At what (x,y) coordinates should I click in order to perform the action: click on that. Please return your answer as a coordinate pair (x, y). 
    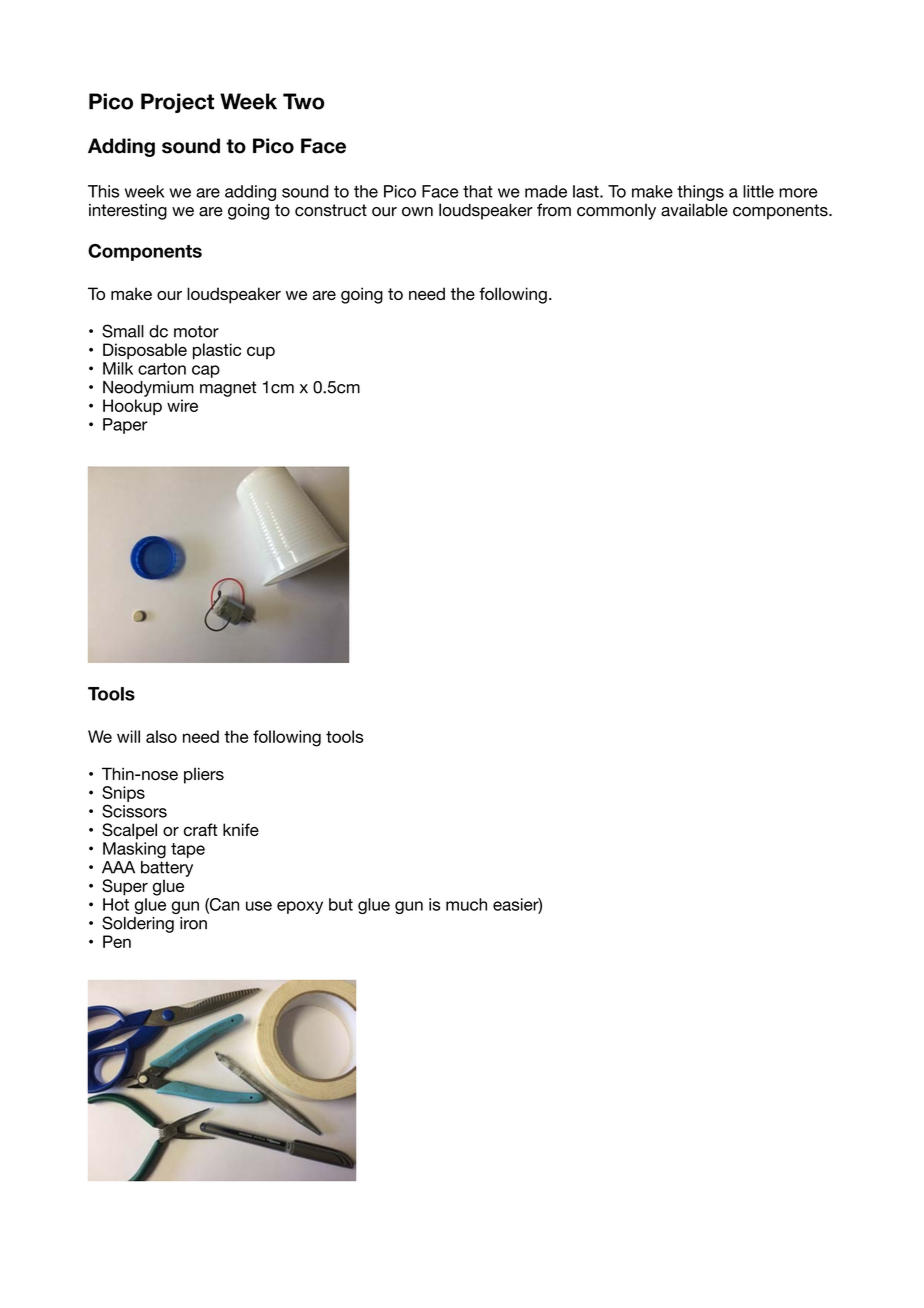
    Looking at the image, I should click on (478, 191).
